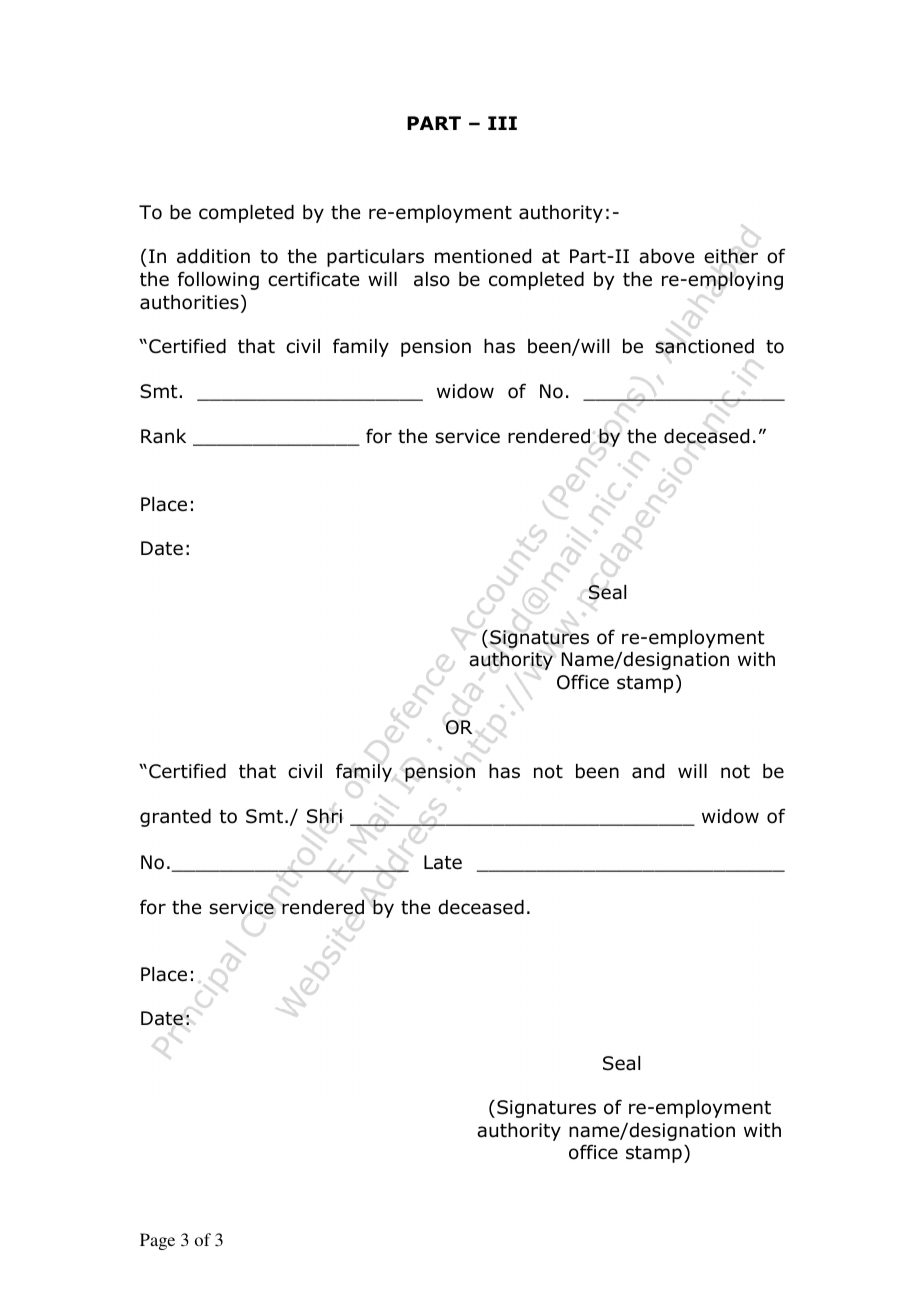 The height and width of the screenshot is (1308, 924). I want to click on addition, so click(213, 256).
